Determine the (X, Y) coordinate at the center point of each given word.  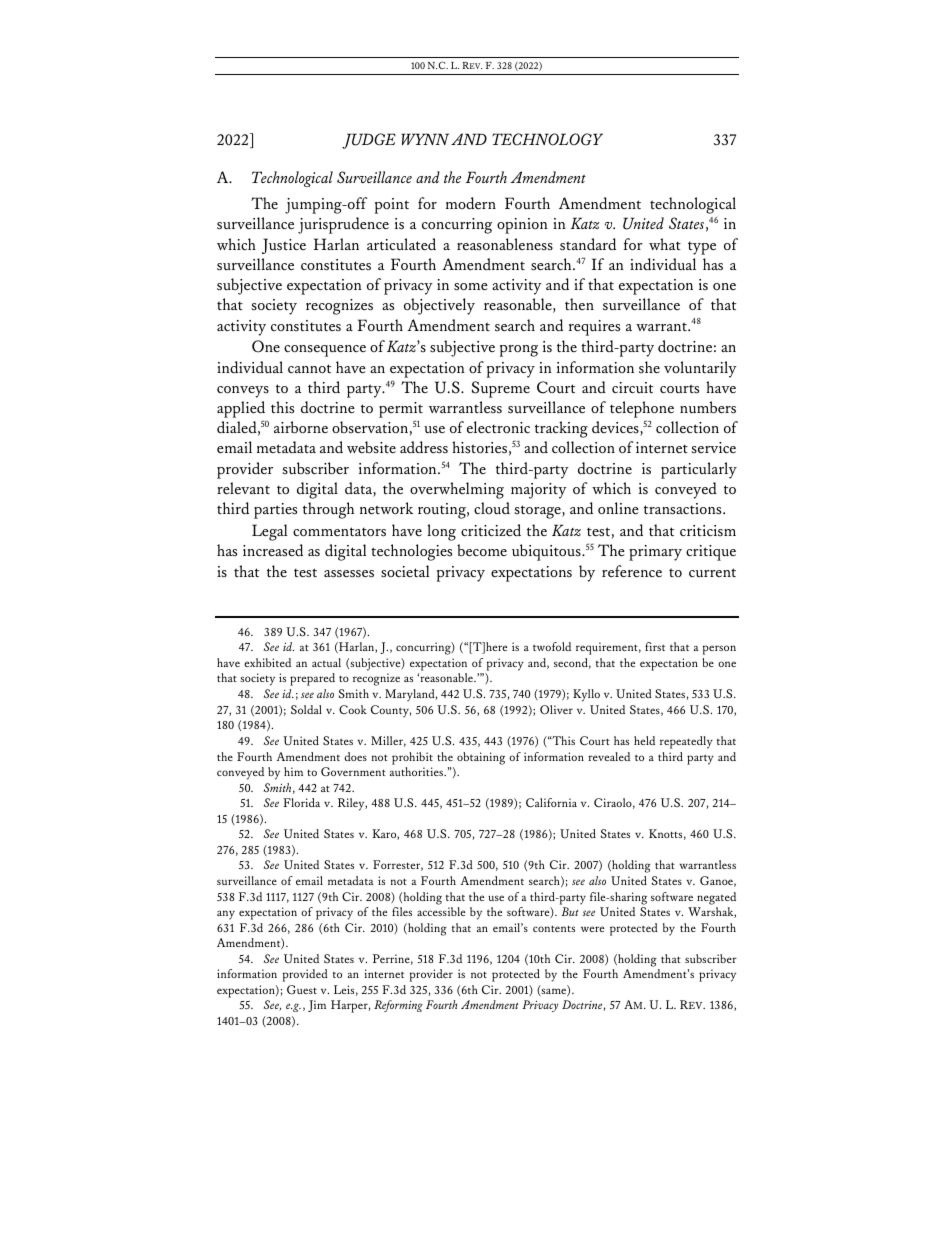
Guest (302, 990)
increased (273, 550)
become (482, 550)
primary (655, 553)
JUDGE (369, 141)
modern (471, 203)
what (665, 244)
